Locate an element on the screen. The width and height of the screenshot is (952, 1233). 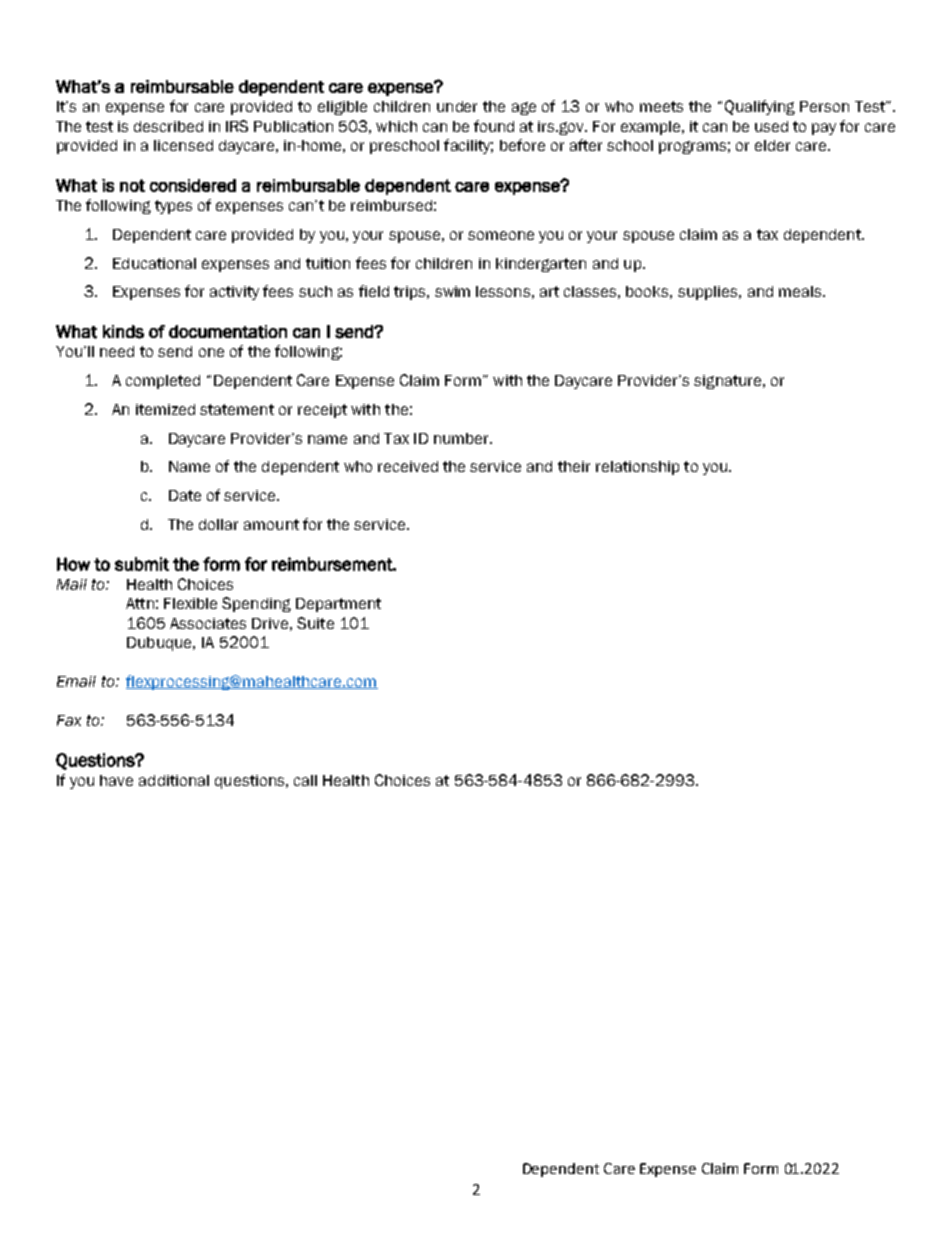
itemized is located at coordinates (165, 409).
